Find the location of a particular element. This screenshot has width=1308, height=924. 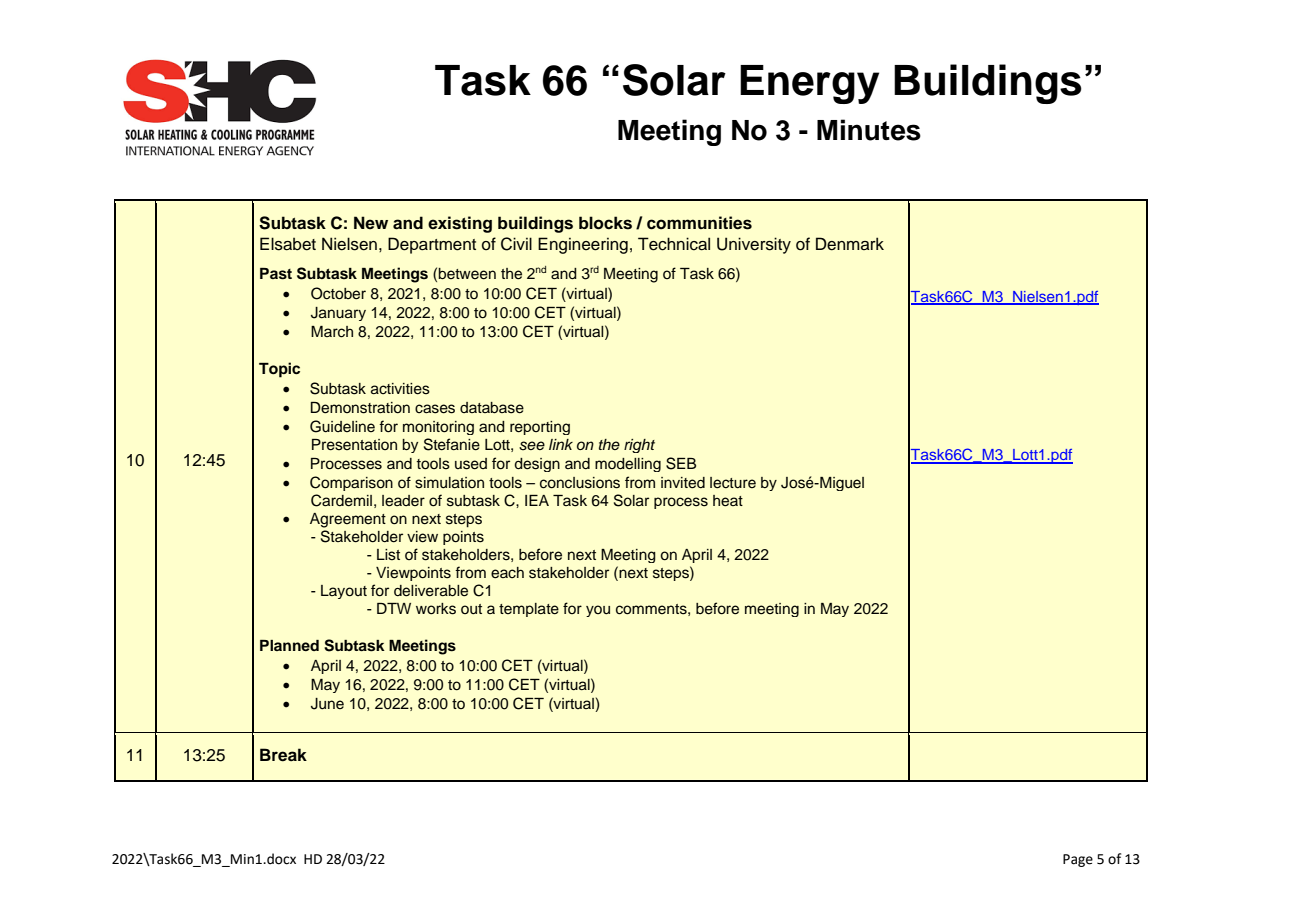

New is located at coordinates (371, 223).
